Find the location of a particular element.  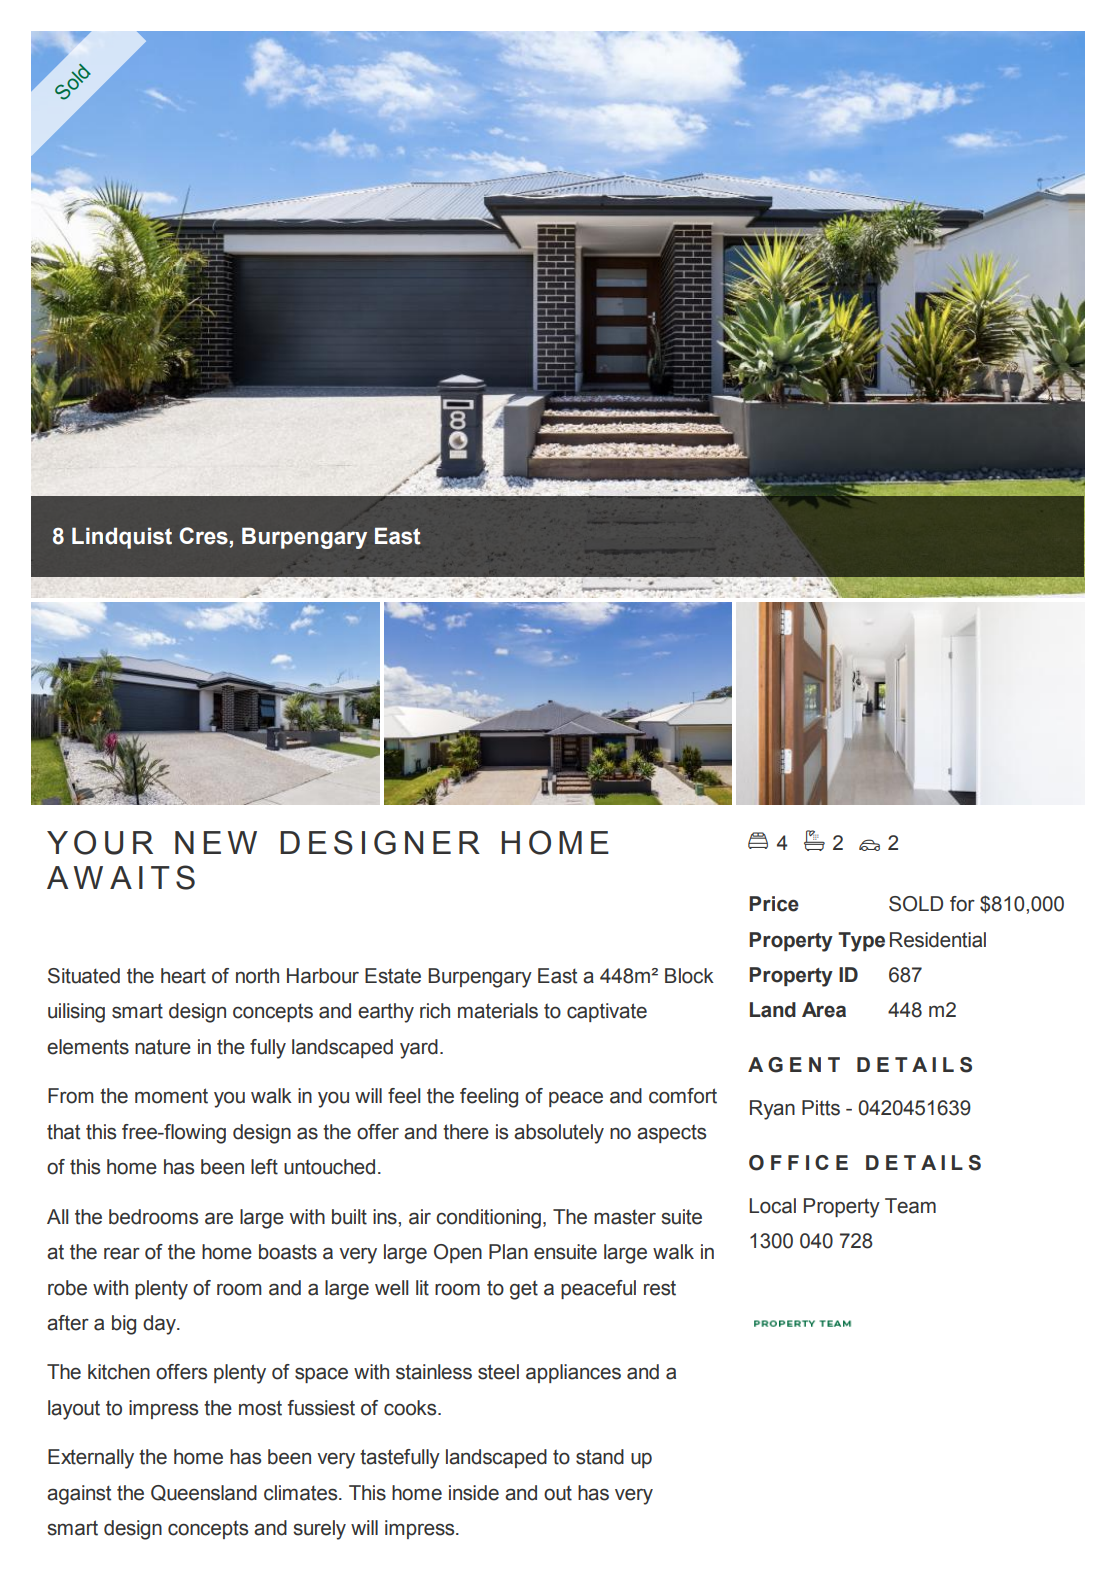

Price is located at coordinates (774, 904).
